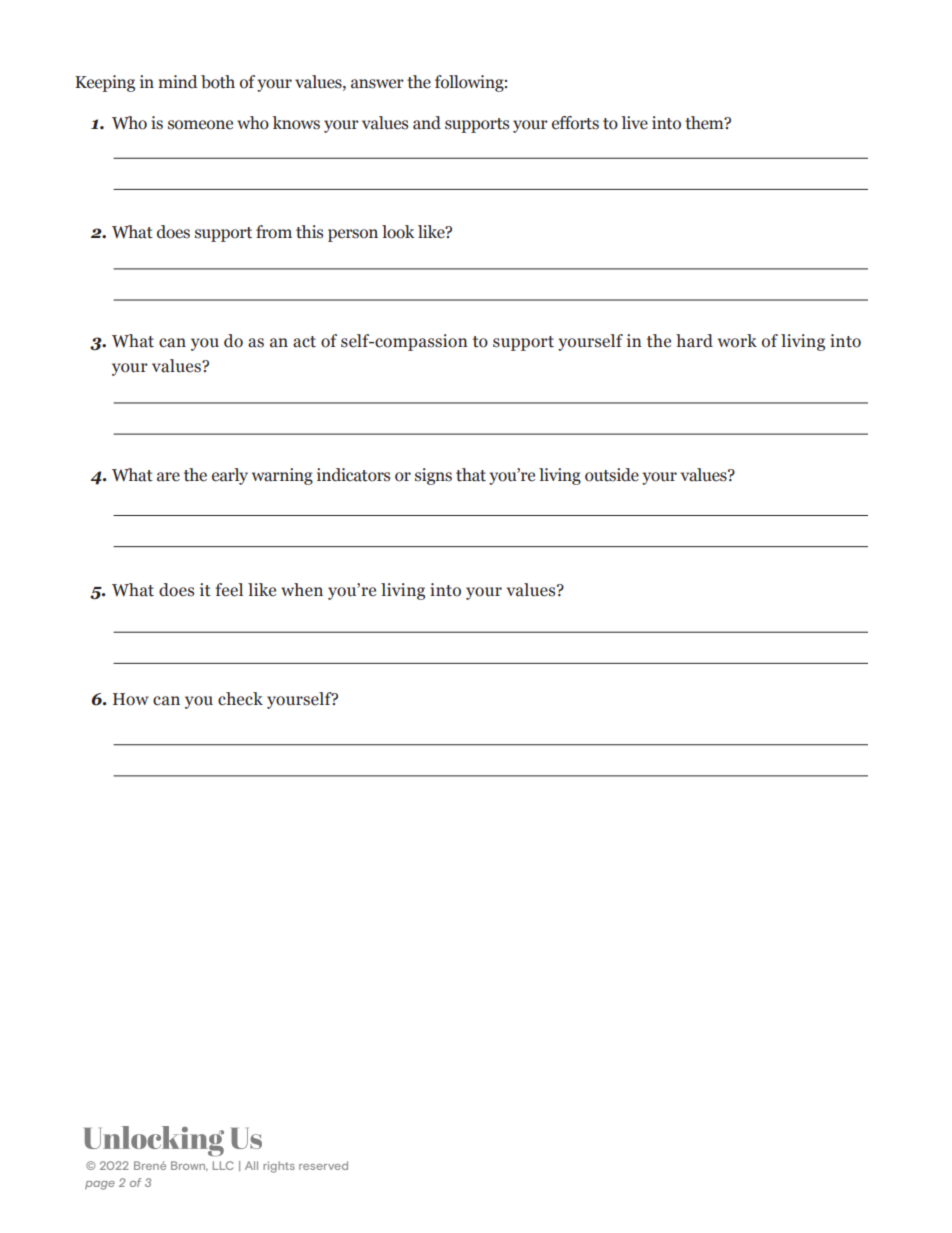  I want to click on are, so click(168, 477).
